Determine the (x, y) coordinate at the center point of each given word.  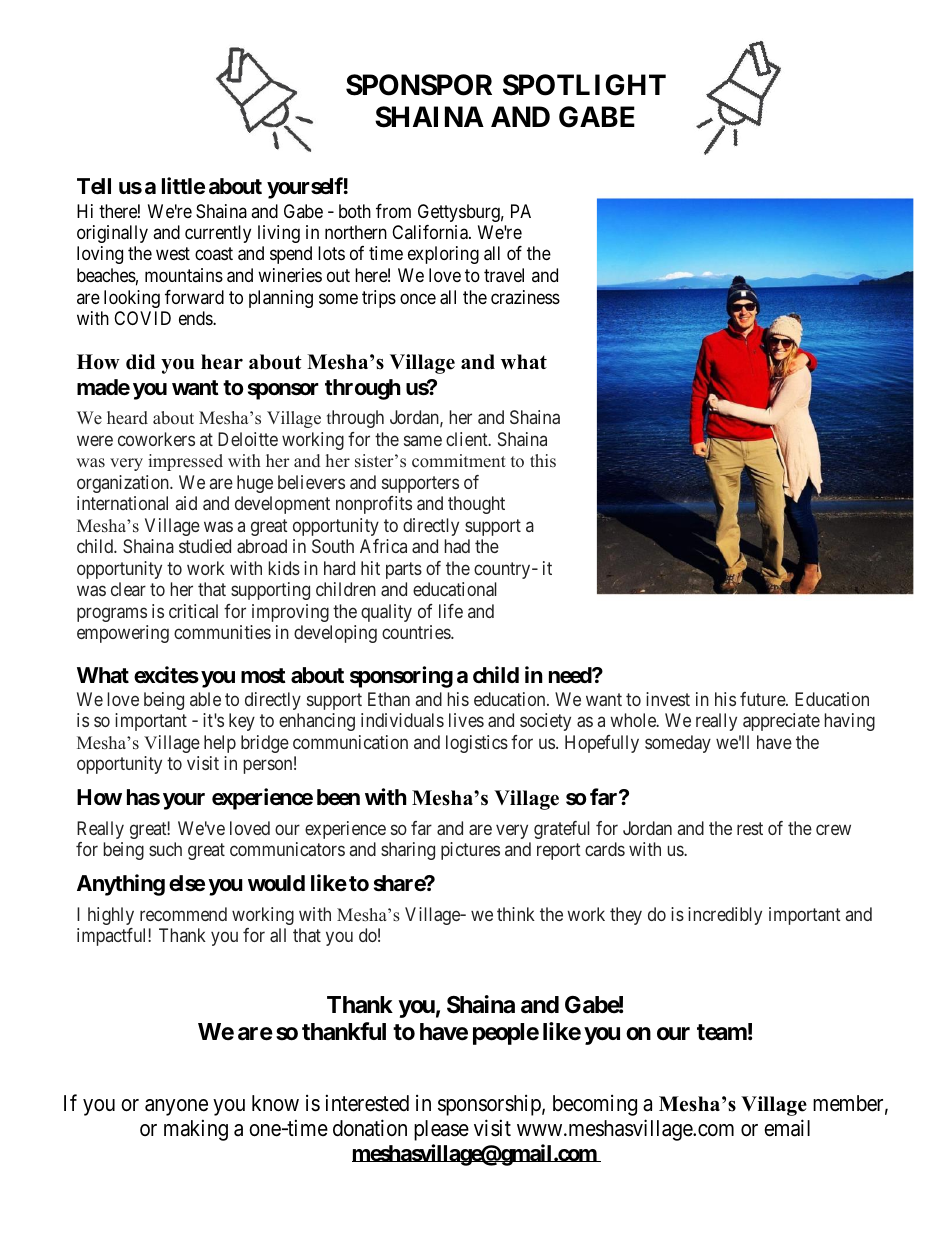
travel (504, 275)
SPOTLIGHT (584, 85)
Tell (94, 186)
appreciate (781, 722)
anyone (176, 1107)
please (441, 1130)
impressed (185, 462)
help (220, 744)
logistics (477, 744)
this (543, 460)
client (468, 439)
